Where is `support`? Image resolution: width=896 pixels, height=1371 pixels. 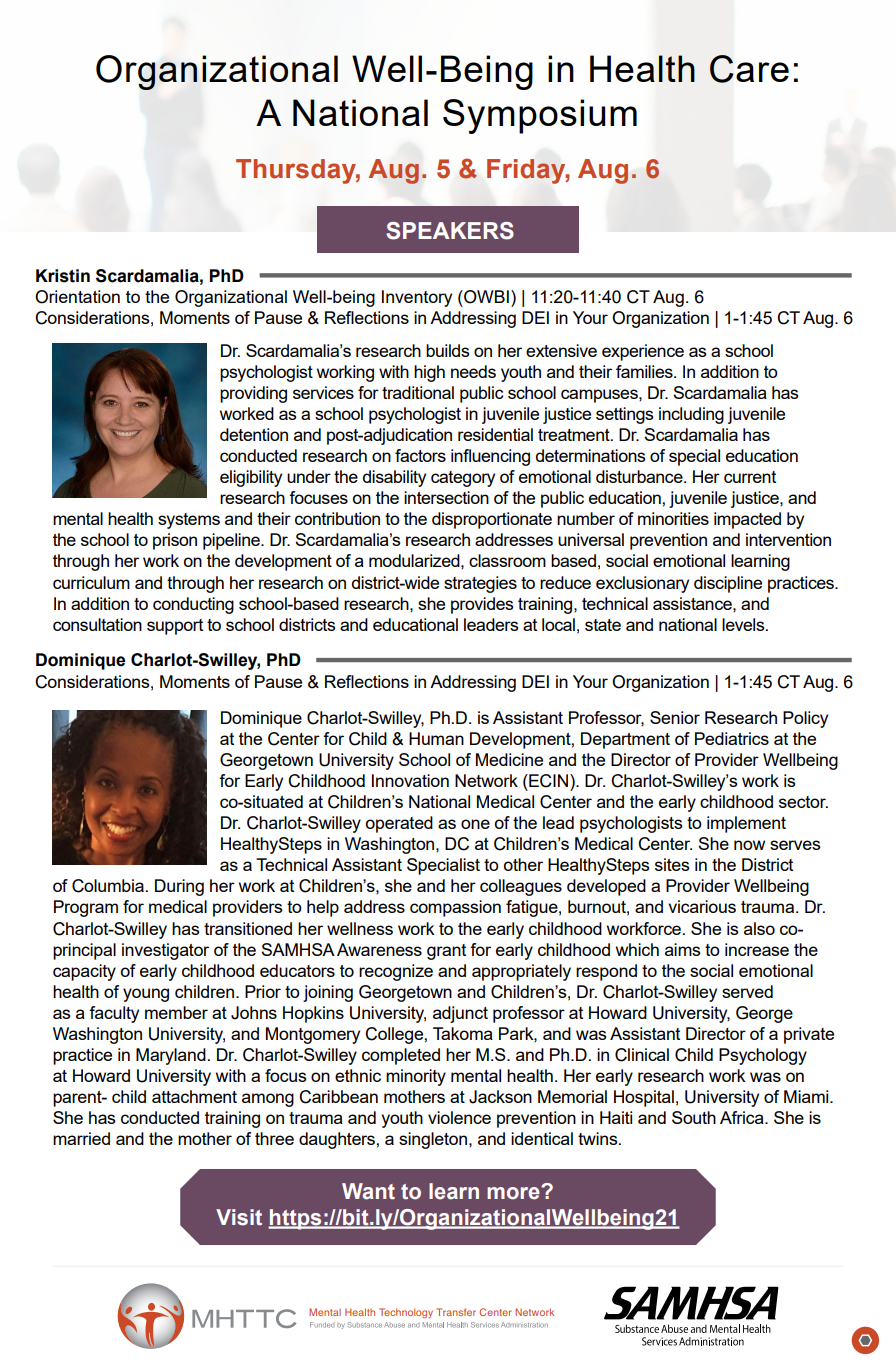 support is located at coordinates (175, 627).
